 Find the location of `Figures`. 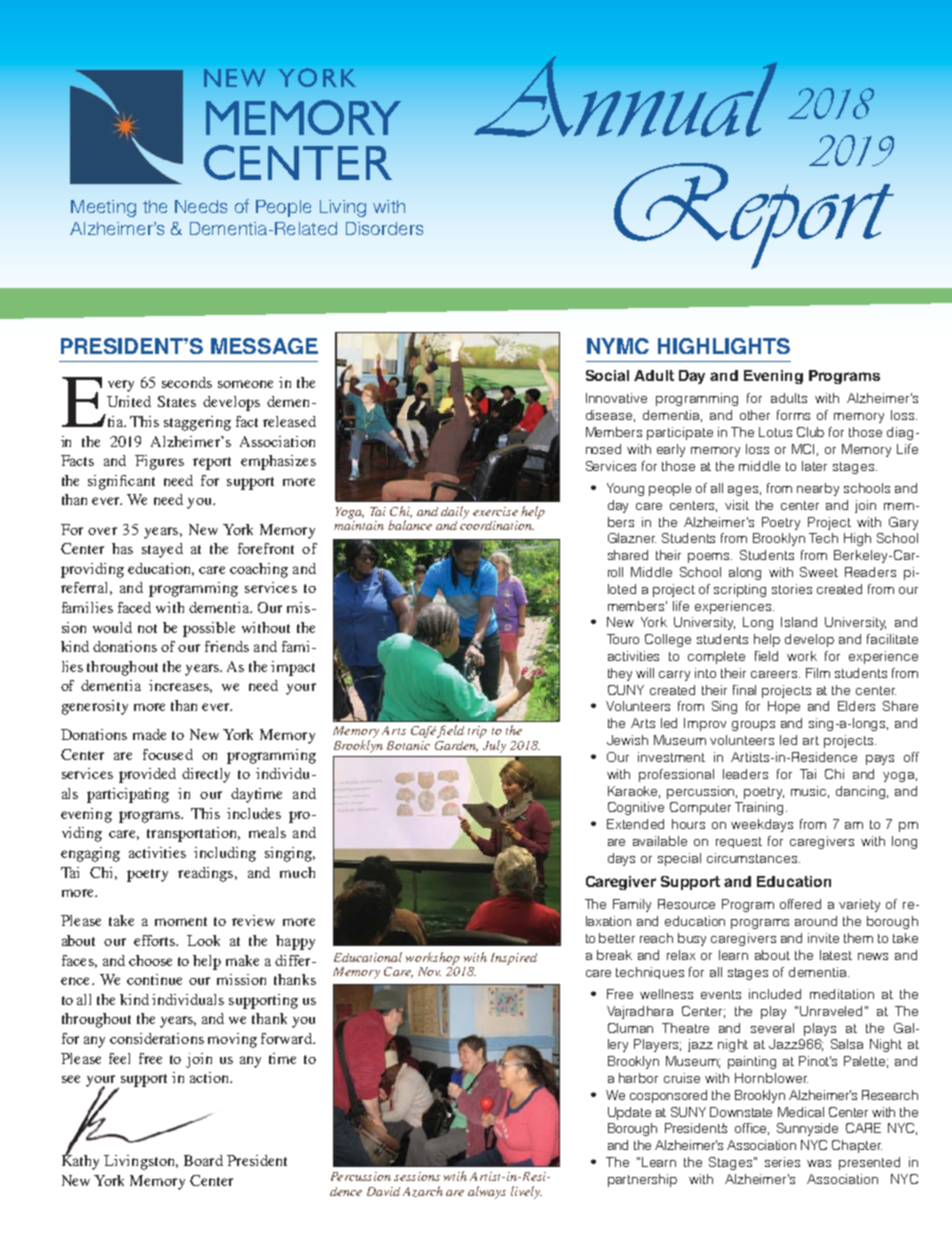

Figures is located at coordinates (159, 462).
